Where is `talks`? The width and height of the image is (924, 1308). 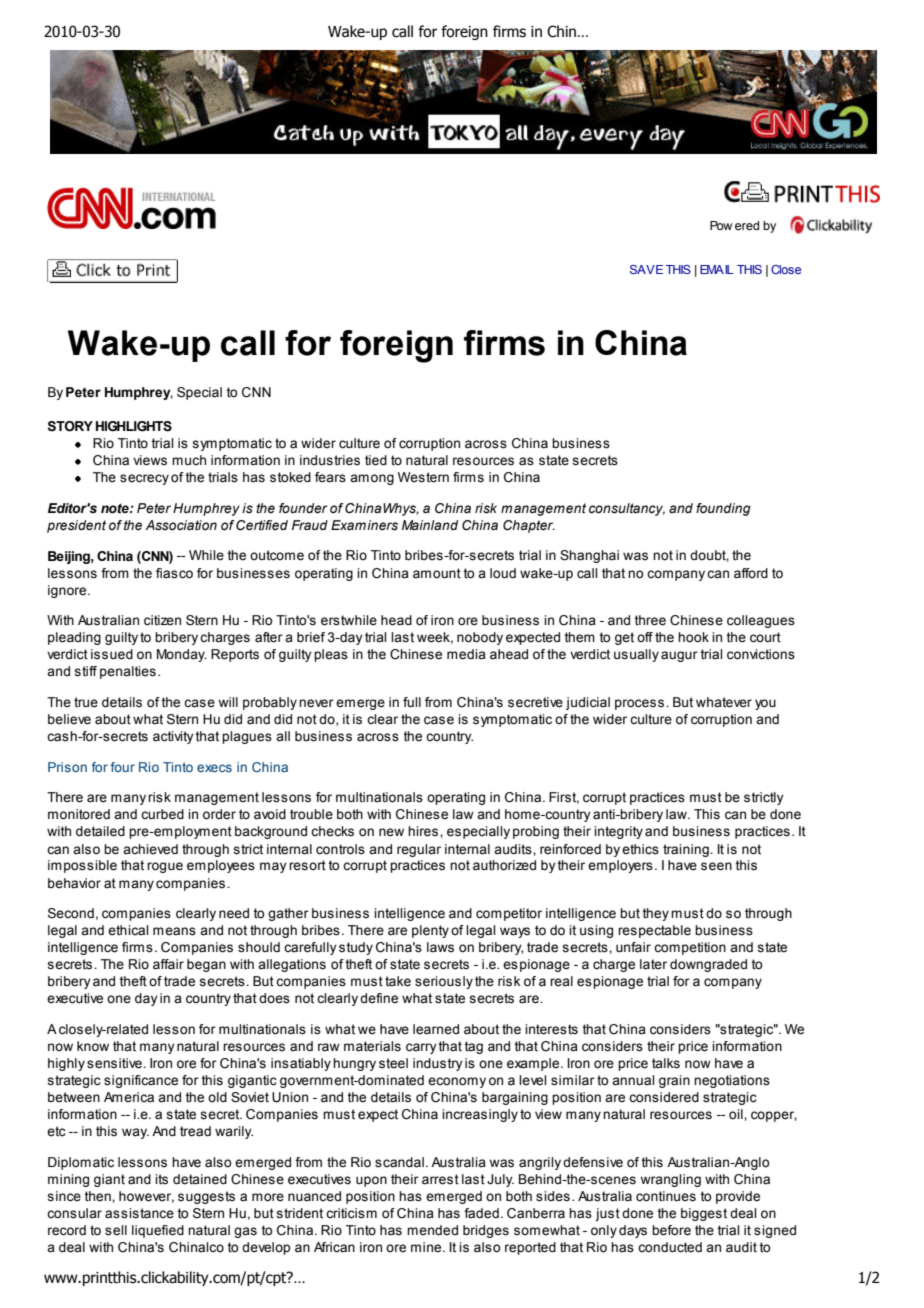 talks is located at coordinates (666, 1063).
